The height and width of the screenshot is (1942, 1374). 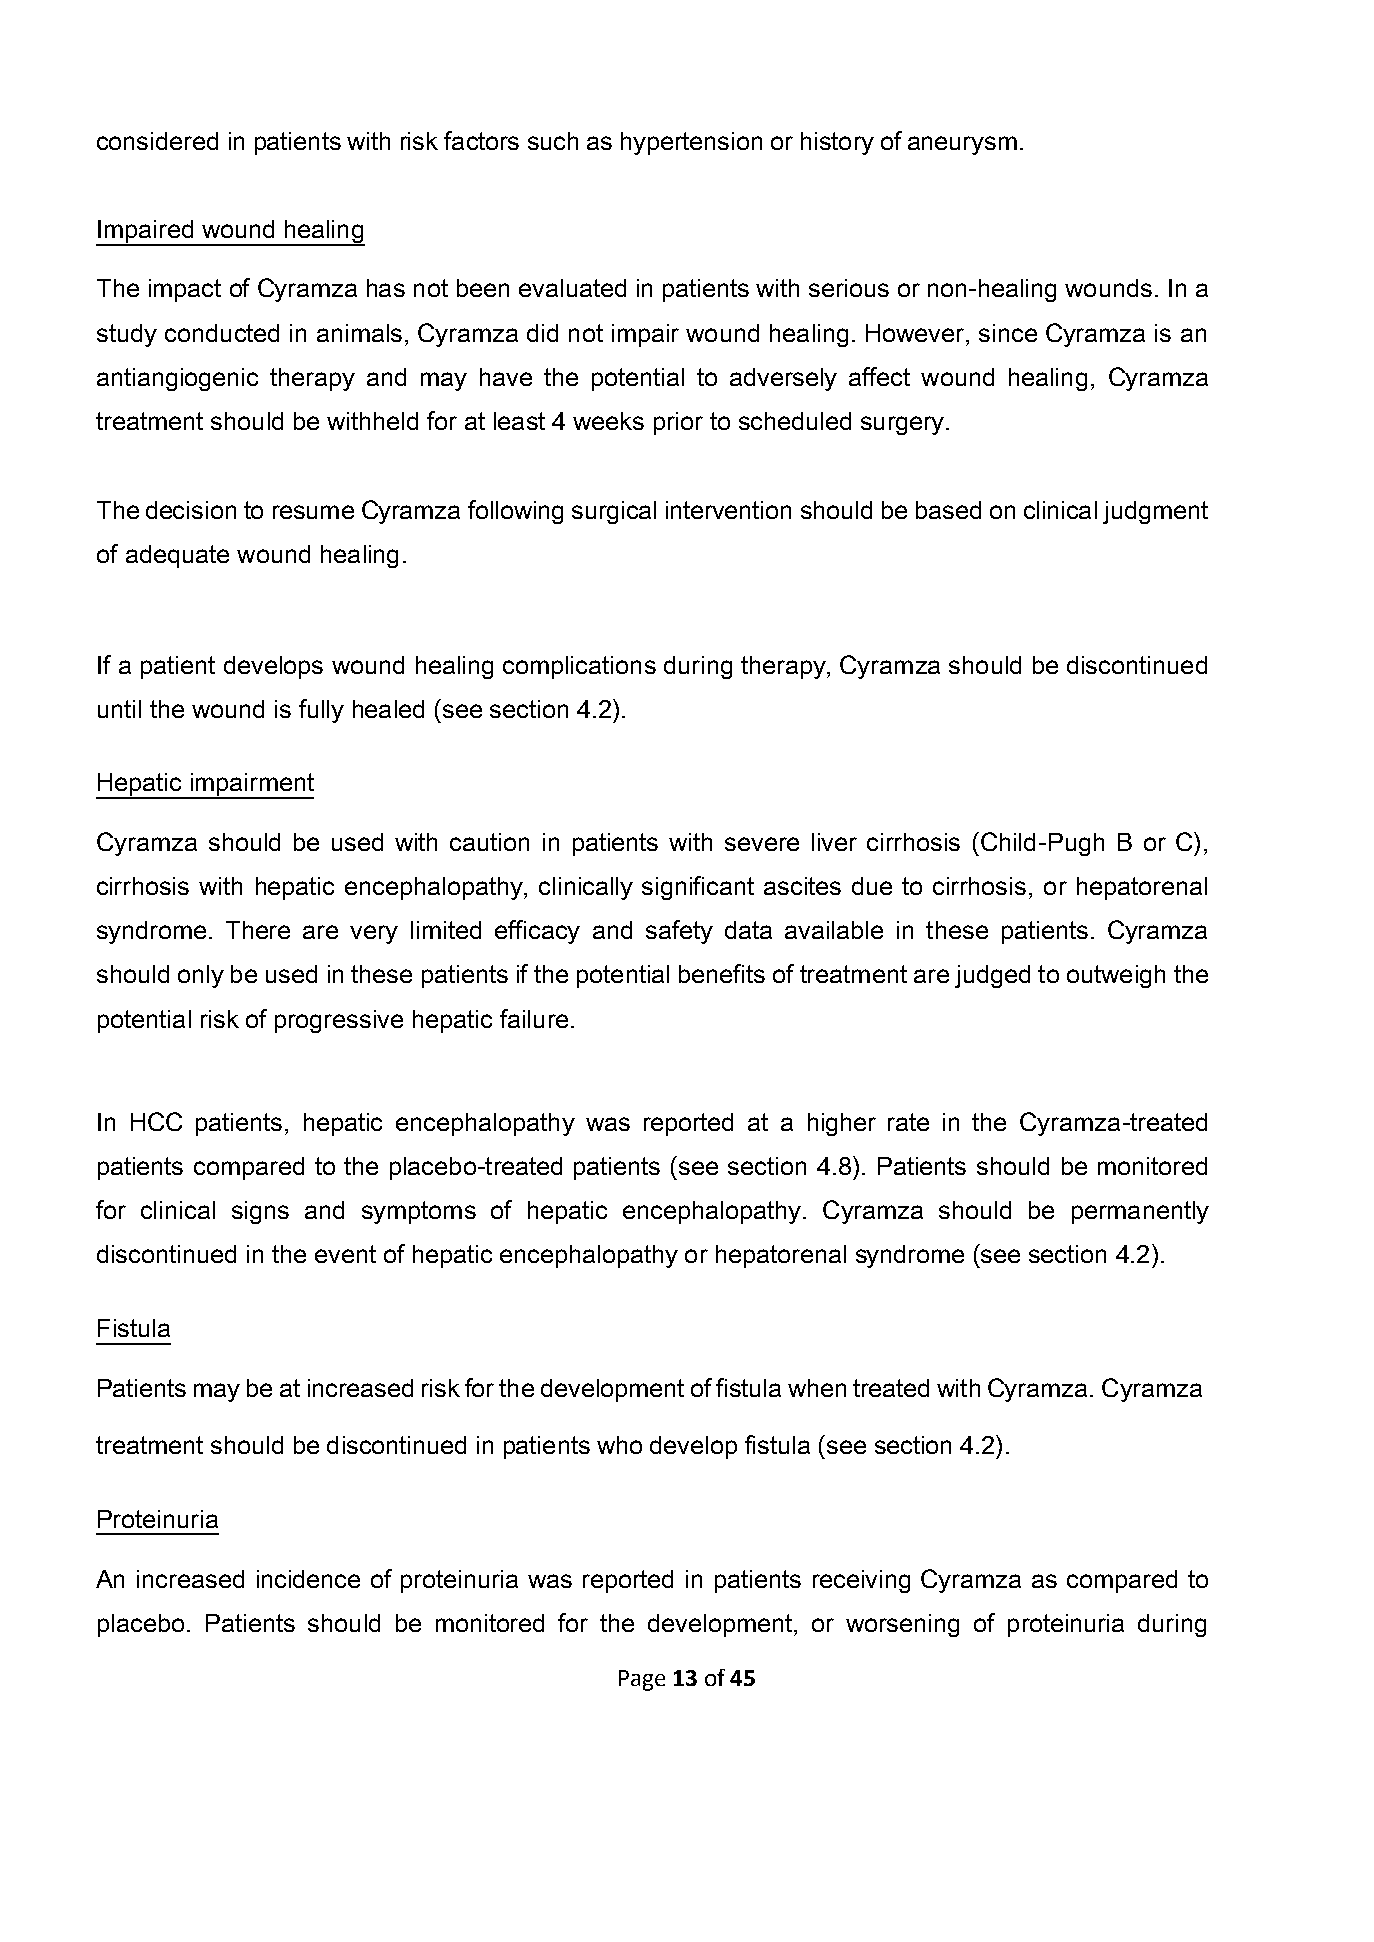 I want to click on adequate, so click(x=177, y=556).
